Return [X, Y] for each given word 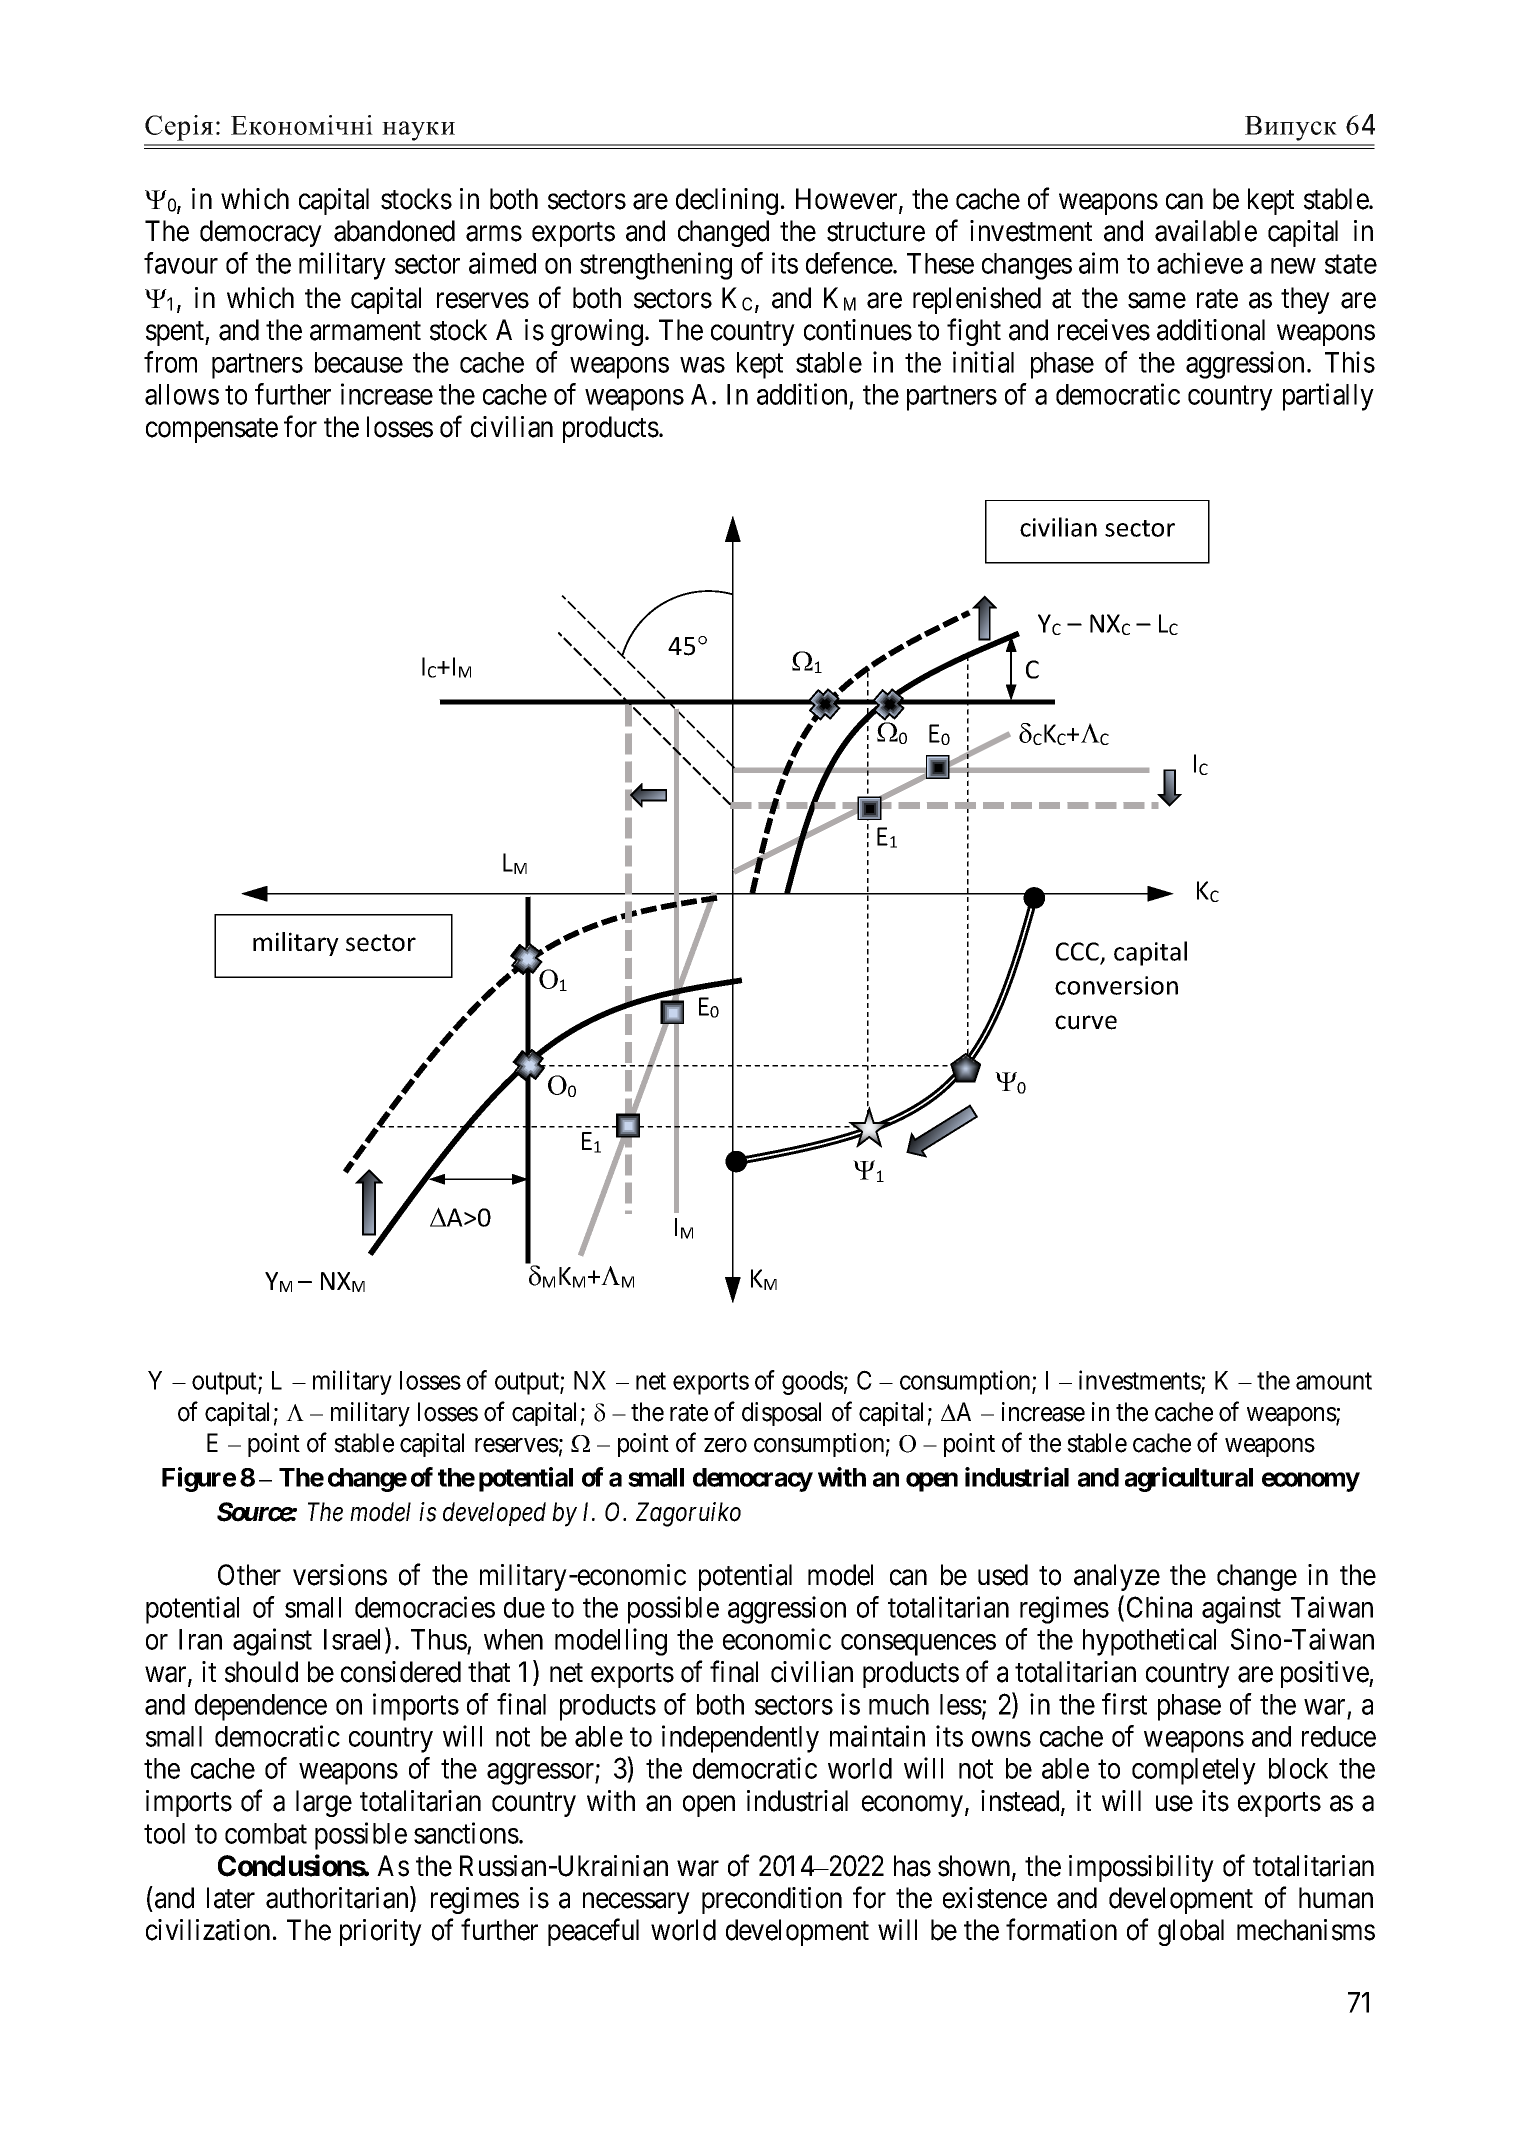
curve [1086, 1022]
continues [858, 330]
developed [494, 1514]
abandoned [394, 231]
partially [1328, 397]
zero [725, 1445]
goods [813, 1383]
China [1159, 1607]
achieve [1200, 263]
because [359, 362]
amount [1334, 1381]
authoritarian [338, 1898]
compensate [212, 430]
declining [727, 201]
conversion [1116, 985]
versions [340, 1575]
